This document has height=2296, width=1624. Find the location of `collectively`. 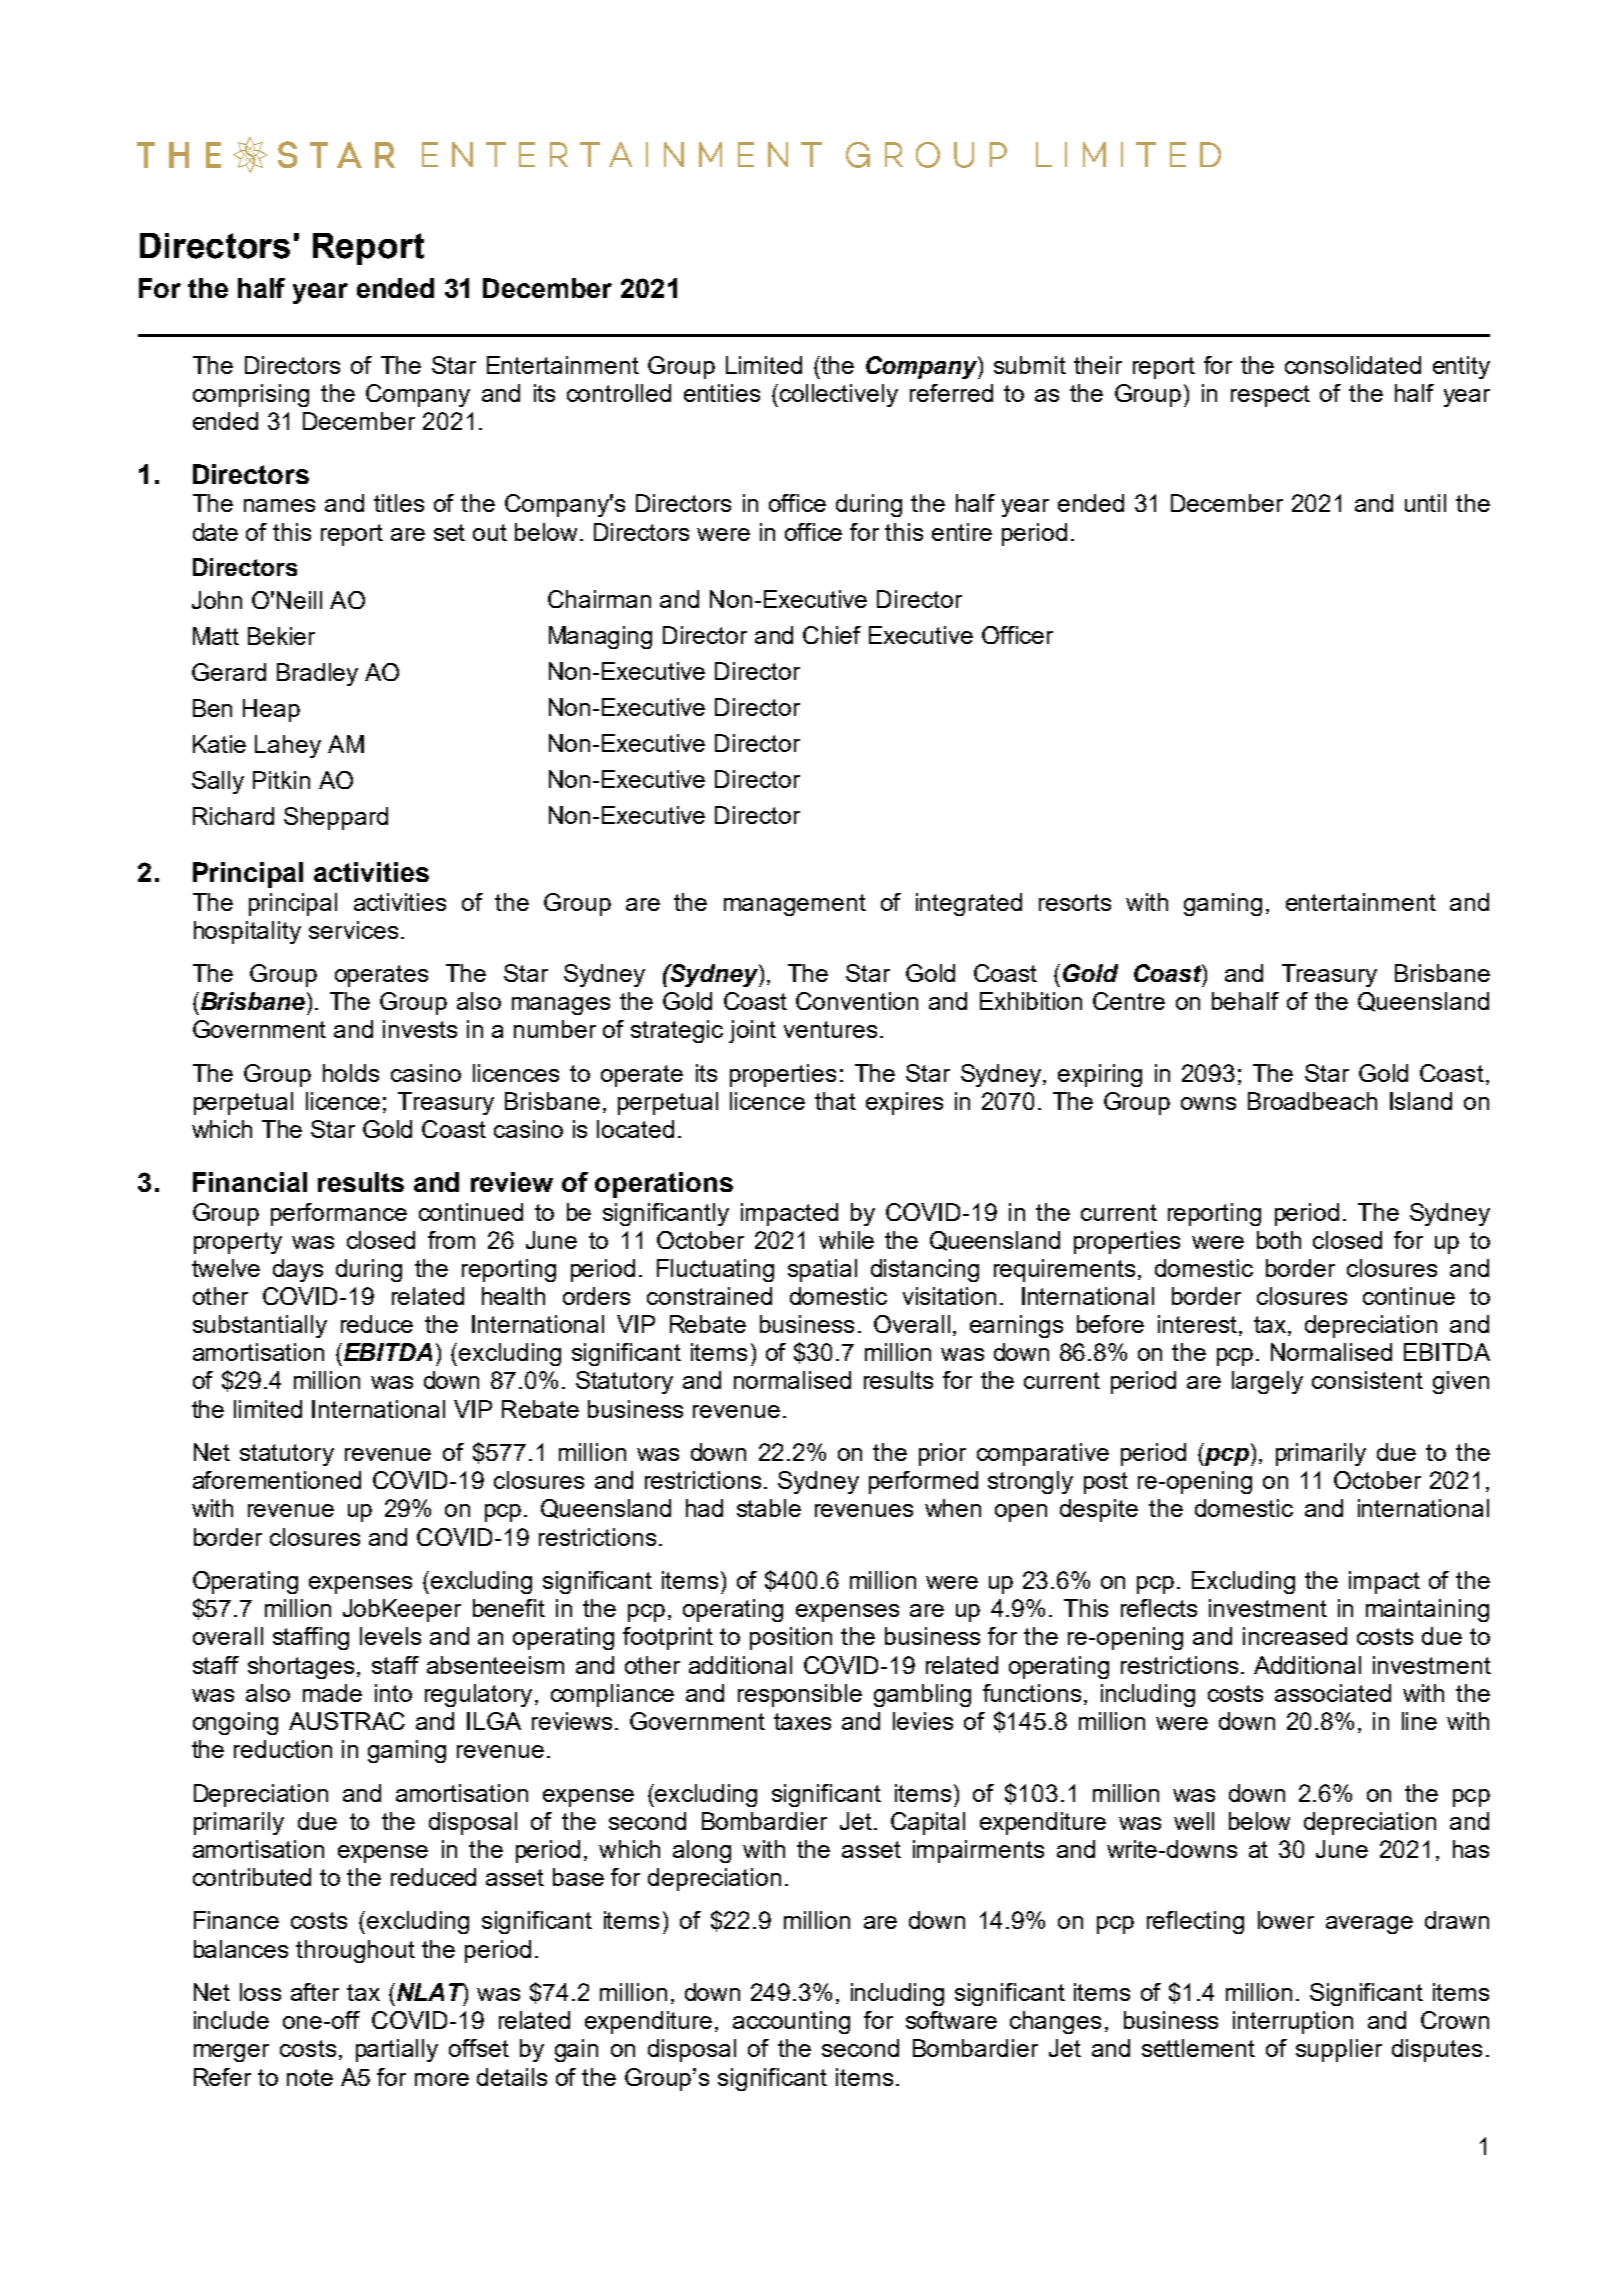

collectively is located at coordinates (839, 395).
